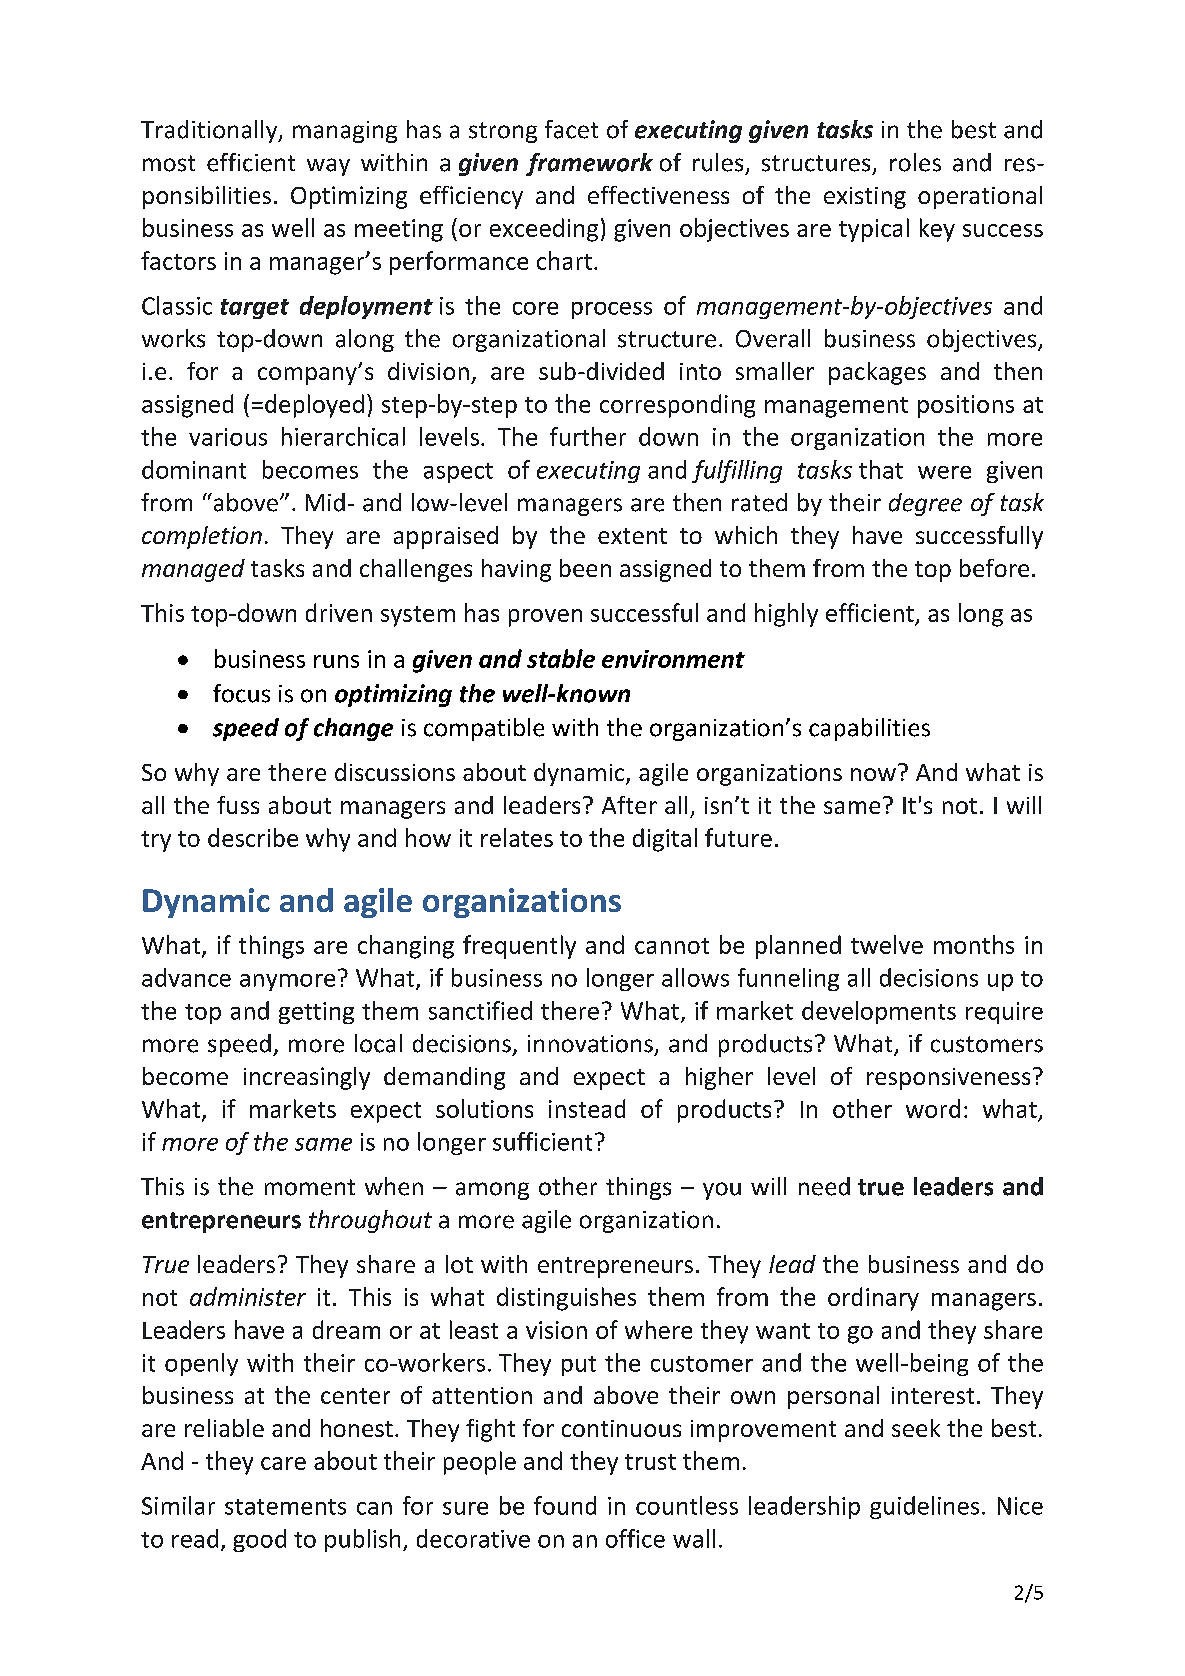 Image resolution: width=1185 pixels, height=1676 pixels. What do you see at coordinates (887, 944) in the screenshot?
I see `twelve` at bounding box center [887, 944].
